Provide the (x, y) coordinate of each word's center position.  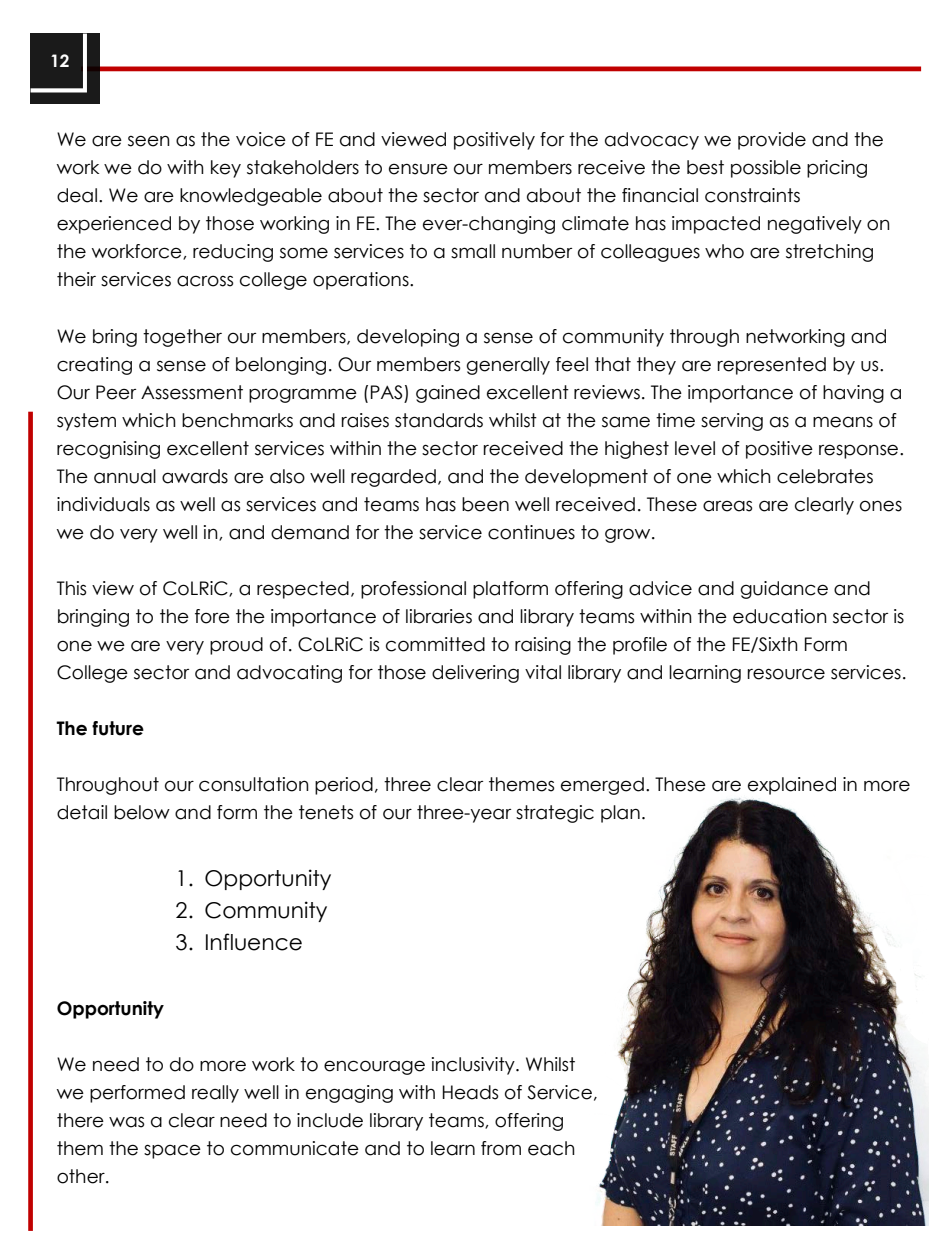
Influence (254, 942)
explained (792, 786)
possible (766, 169)
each (551, 1148)
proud (236, 646)
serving (732, 422)
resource (786, 674)
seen (149, 141)
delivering (475, 674)
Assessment (192, 392)
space (172, 1151)
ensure (418, 169)
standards (439, 420)
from (501, 1148)
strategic (555, 814)
